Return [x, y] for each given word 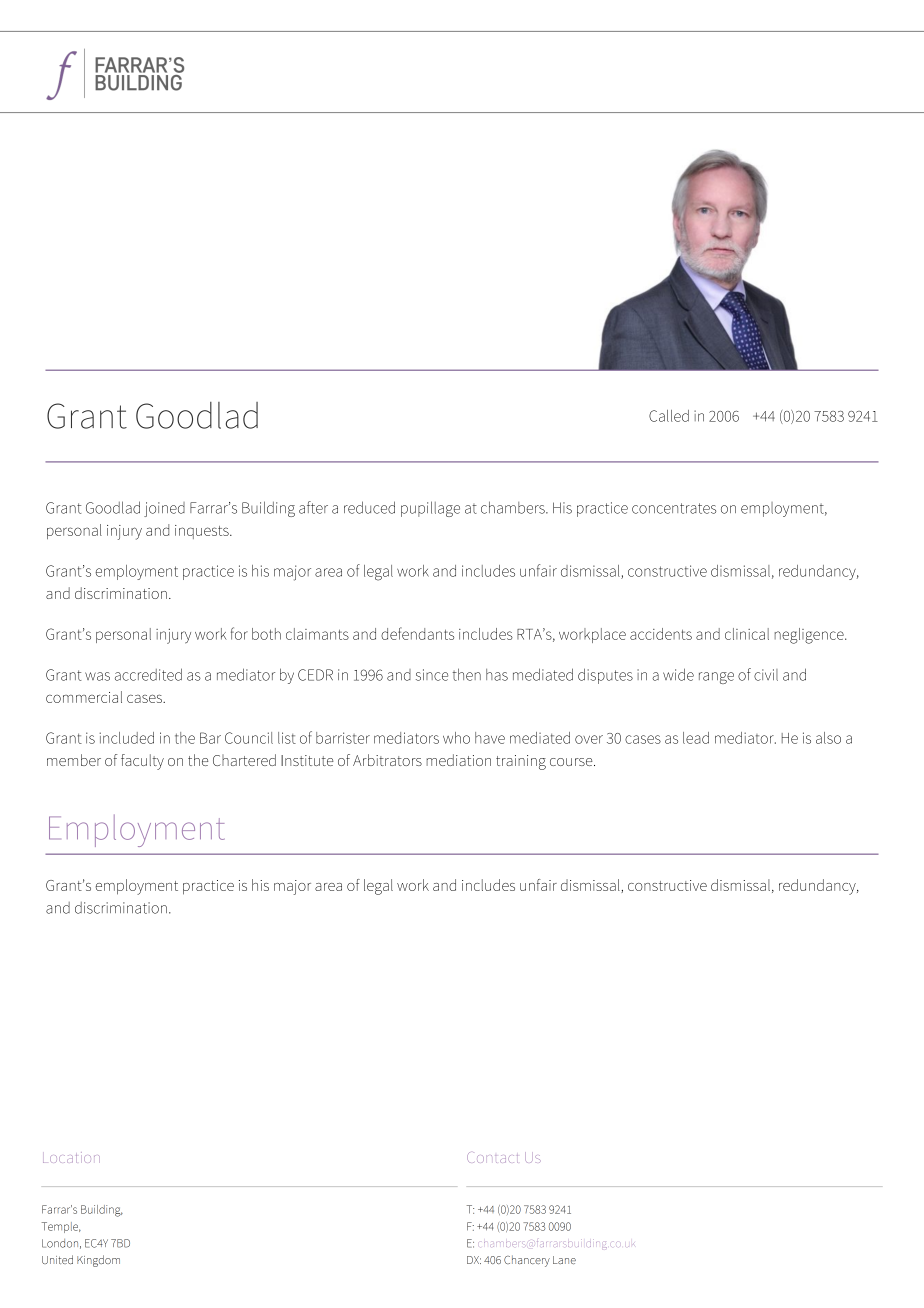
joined [164, 509]
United [57, 1259]
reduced [369, 507]
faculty [142, 762]
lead [696, 738]
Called [669, 416]
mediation [458, 760]
